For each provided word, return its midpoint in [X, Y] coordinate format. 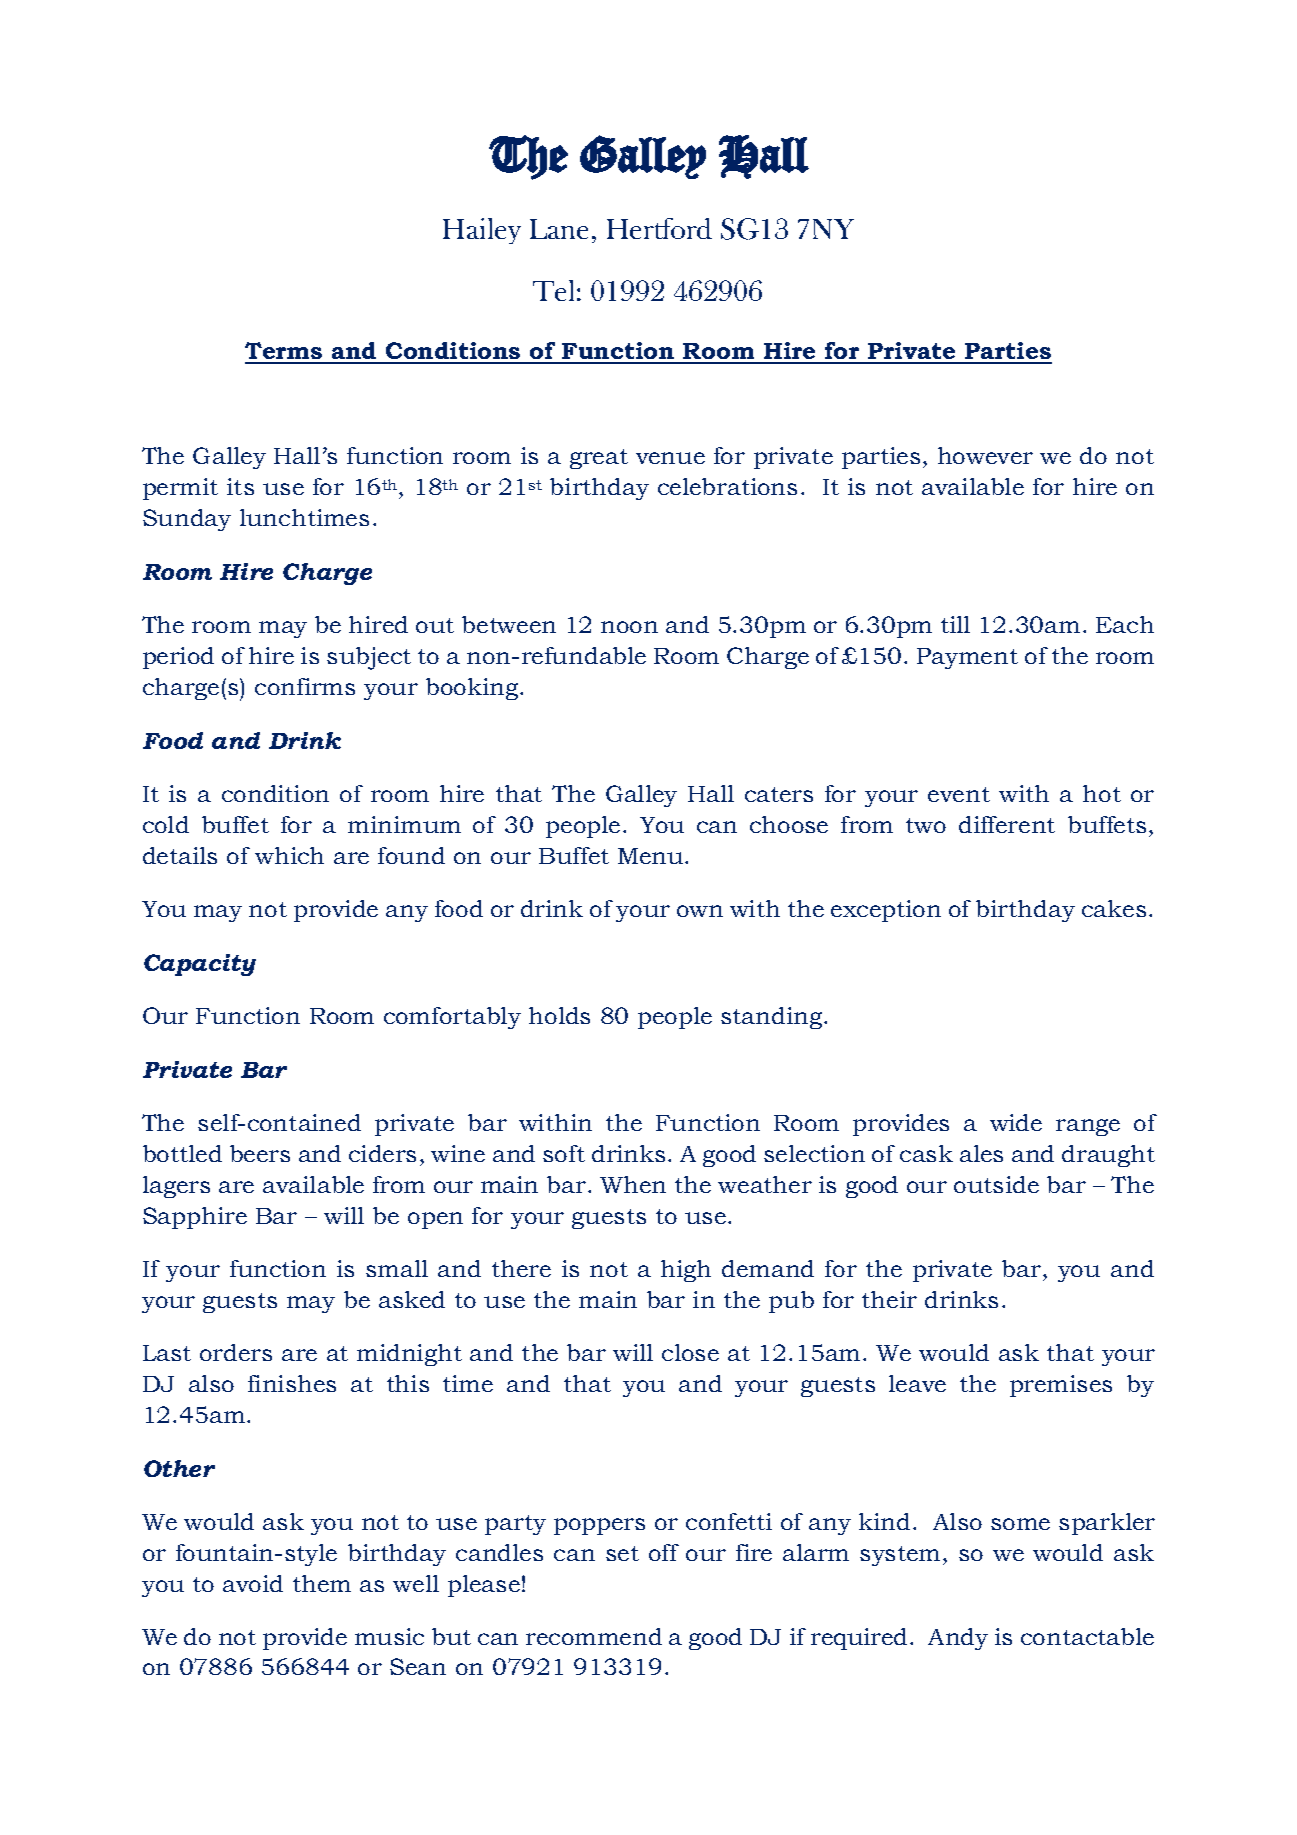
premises [1061, 1386]
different [1007, 824]
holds [559, 1015]
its [240, 486]
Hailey [482, 231]
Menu [652, 856]
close [690, 1352]
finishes [292, 1383]
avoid [253, 1583]
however [985, 455]
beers [260, 1153]
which [289, 855]
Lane [559, 229]
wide [1016, 1122]
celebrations [727, 486]
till [955, 624]
